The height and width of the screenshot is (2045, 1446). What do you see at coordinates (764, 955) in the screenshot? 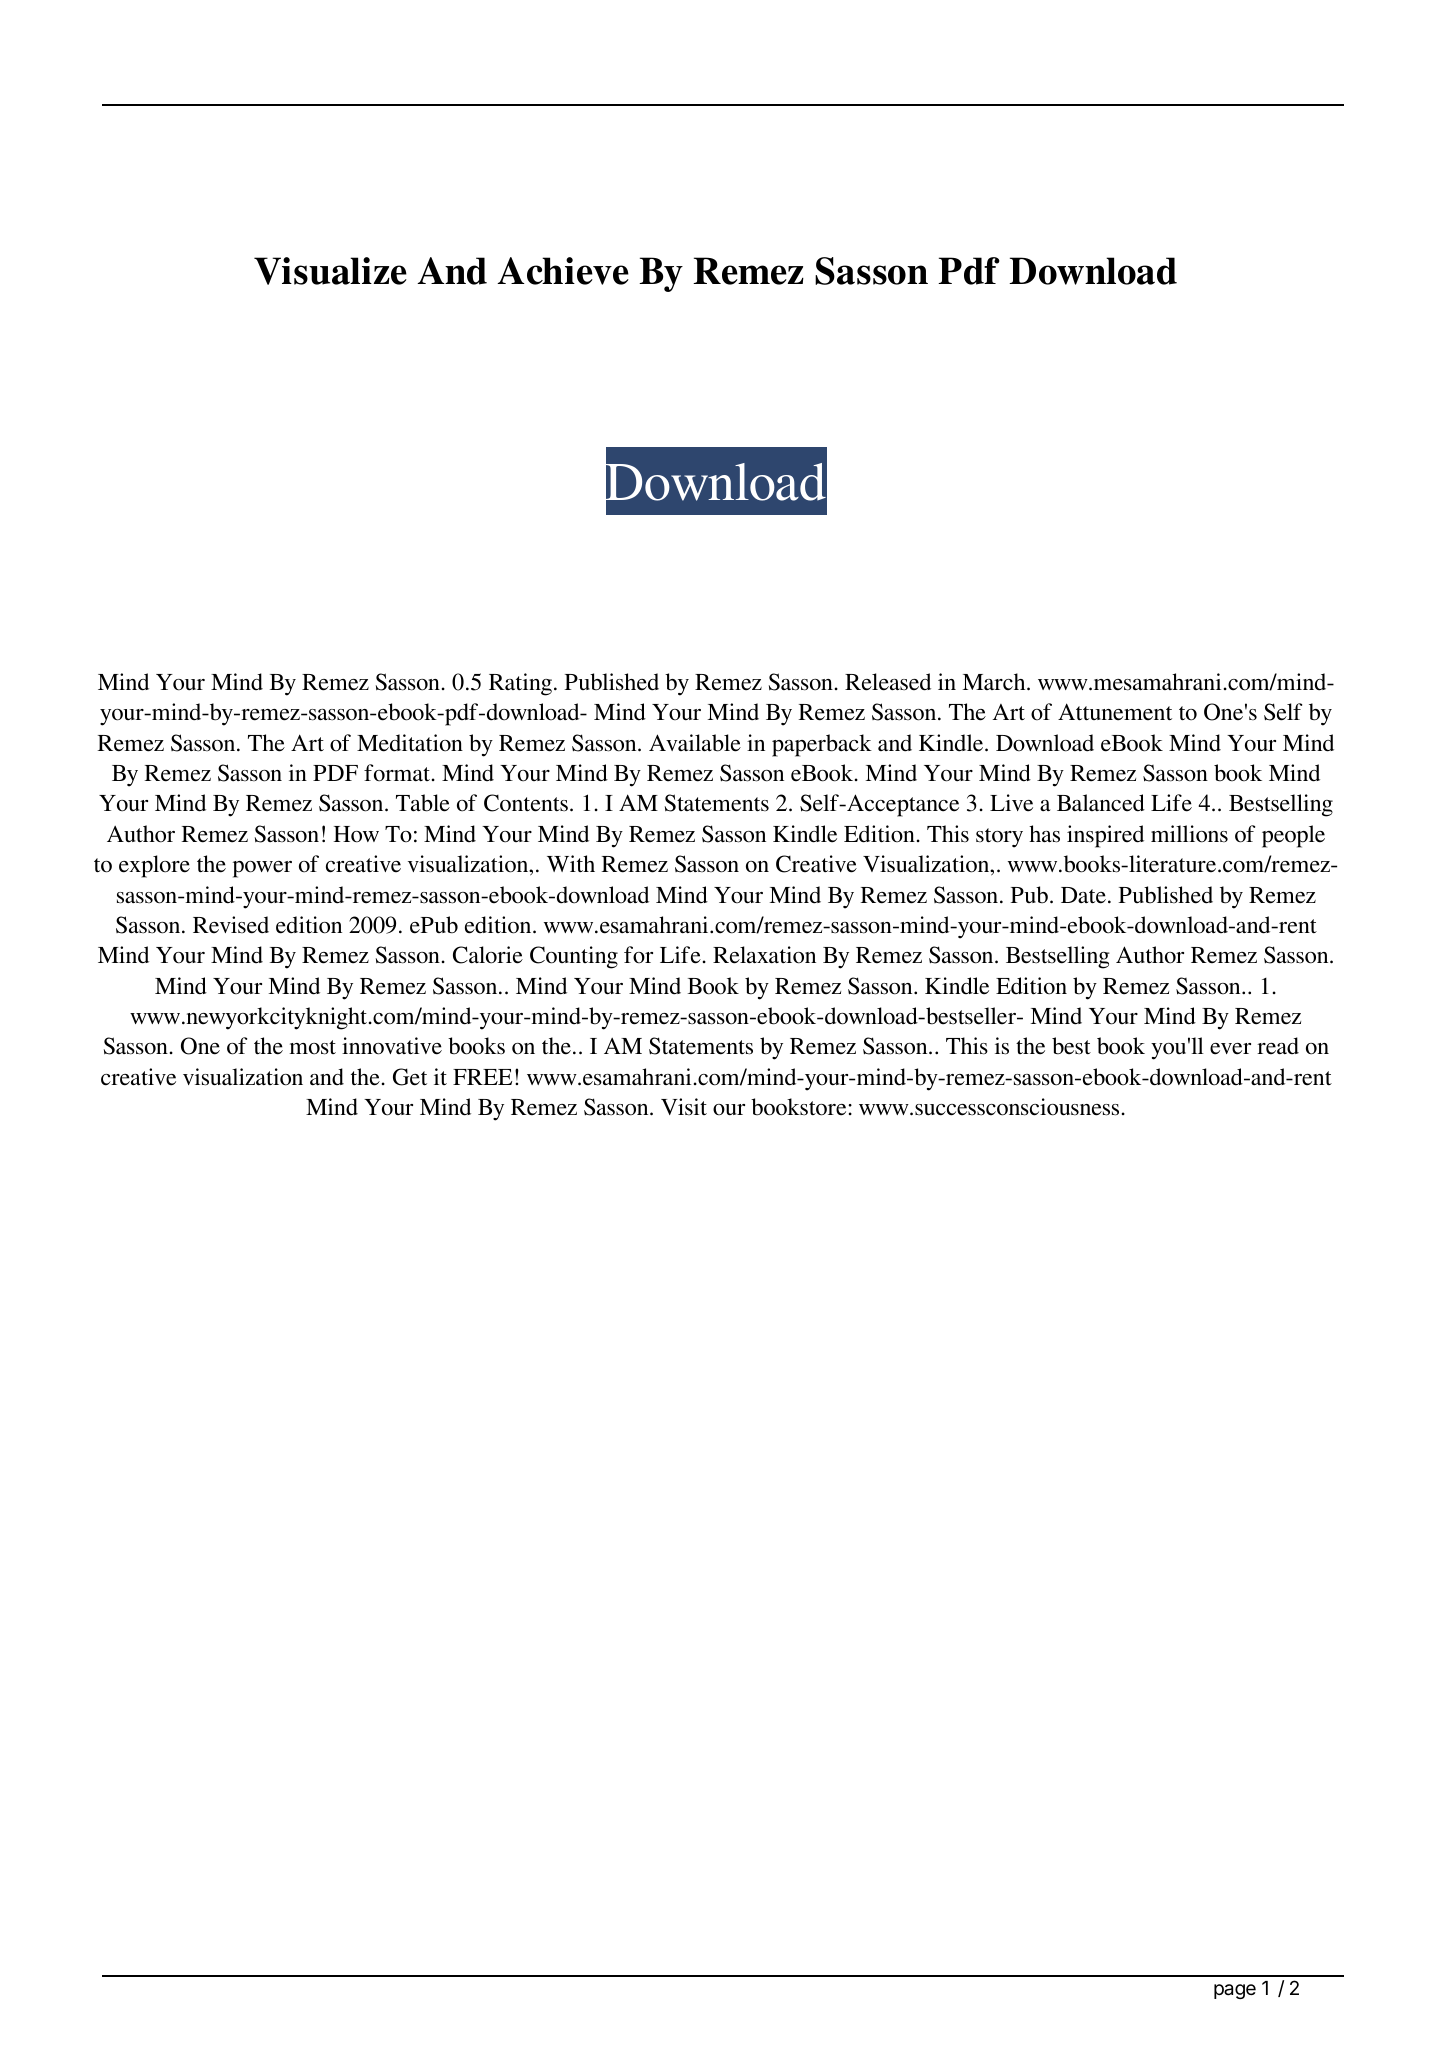
I see `Relaxation` at bounding box center [764, 955].
